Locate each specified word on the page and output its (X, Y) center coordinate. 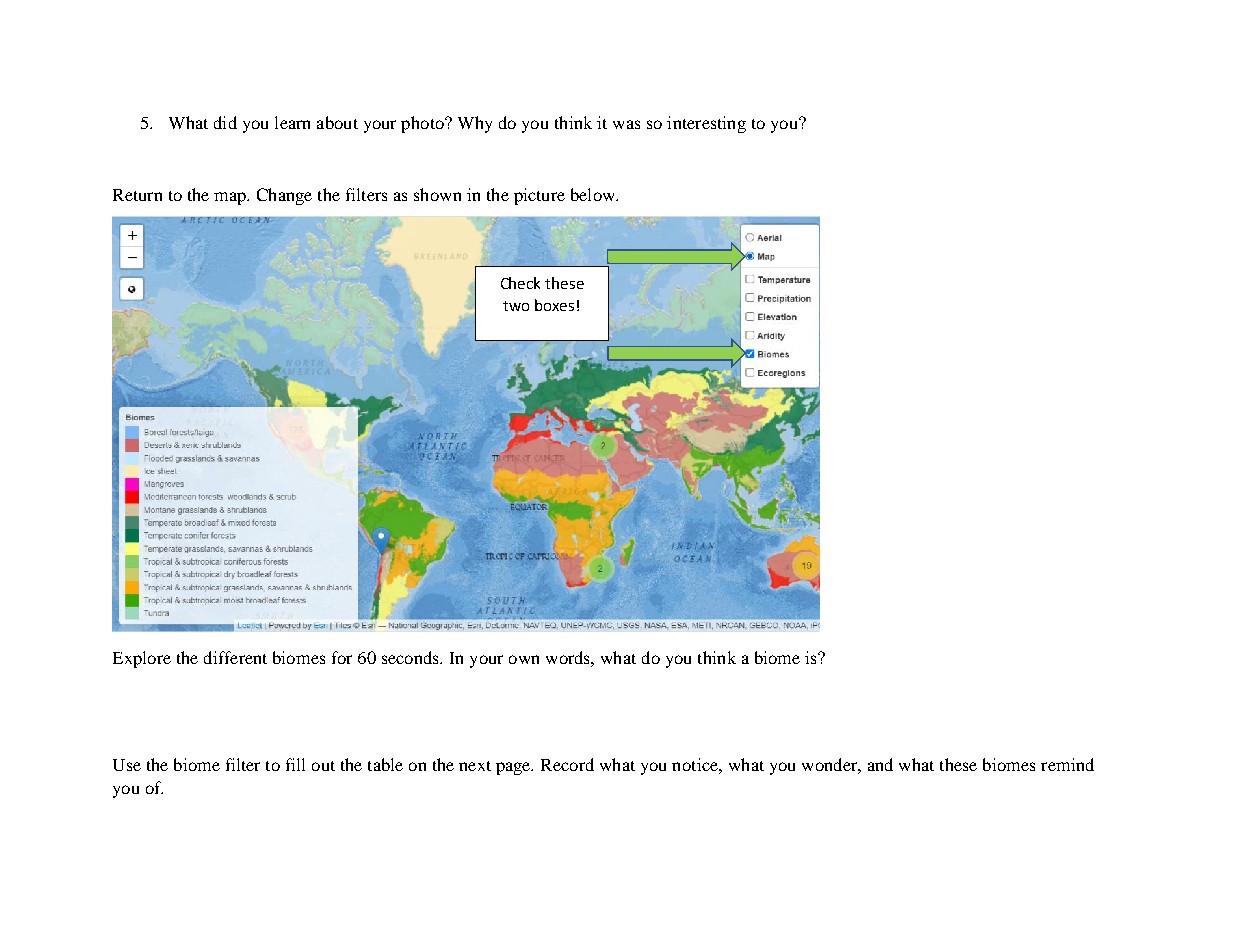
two (516, 306)
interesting (706, 124)
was (626, 124)
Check (520, 283)
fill (295, 764)
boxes (554, 305)
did (225, 122)
